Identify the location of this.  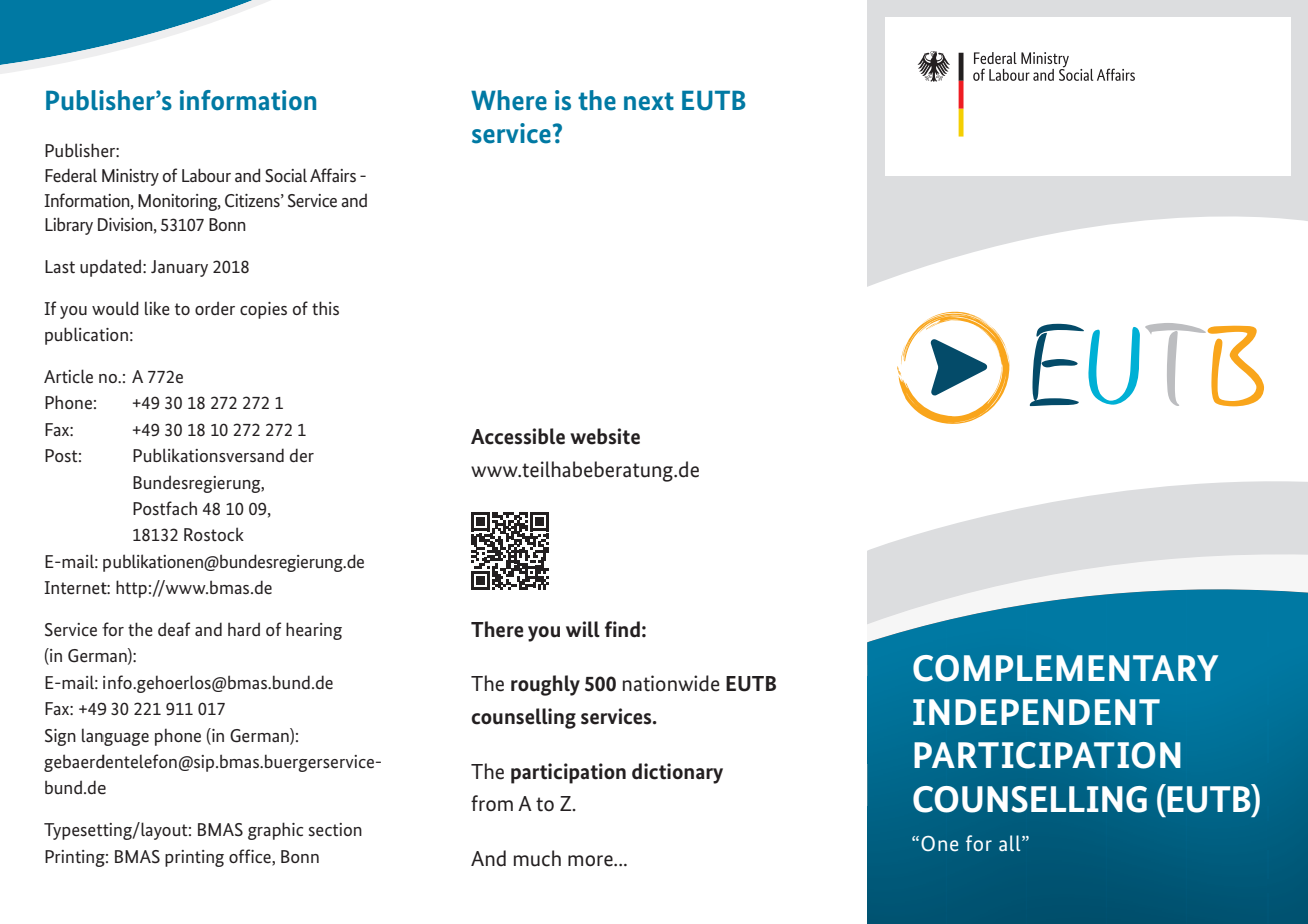
(325, 308).
